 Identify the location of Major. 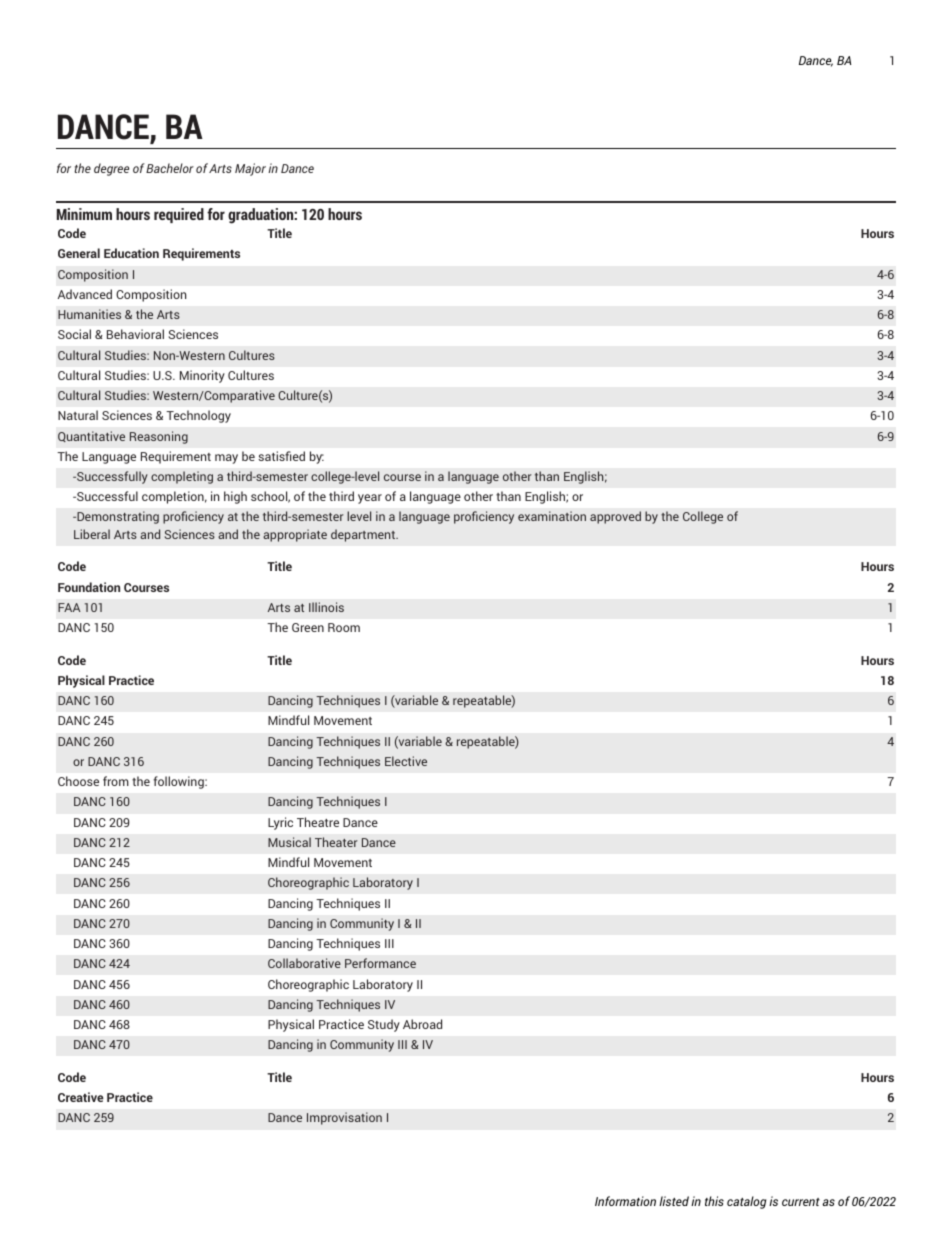
(250, 169).
